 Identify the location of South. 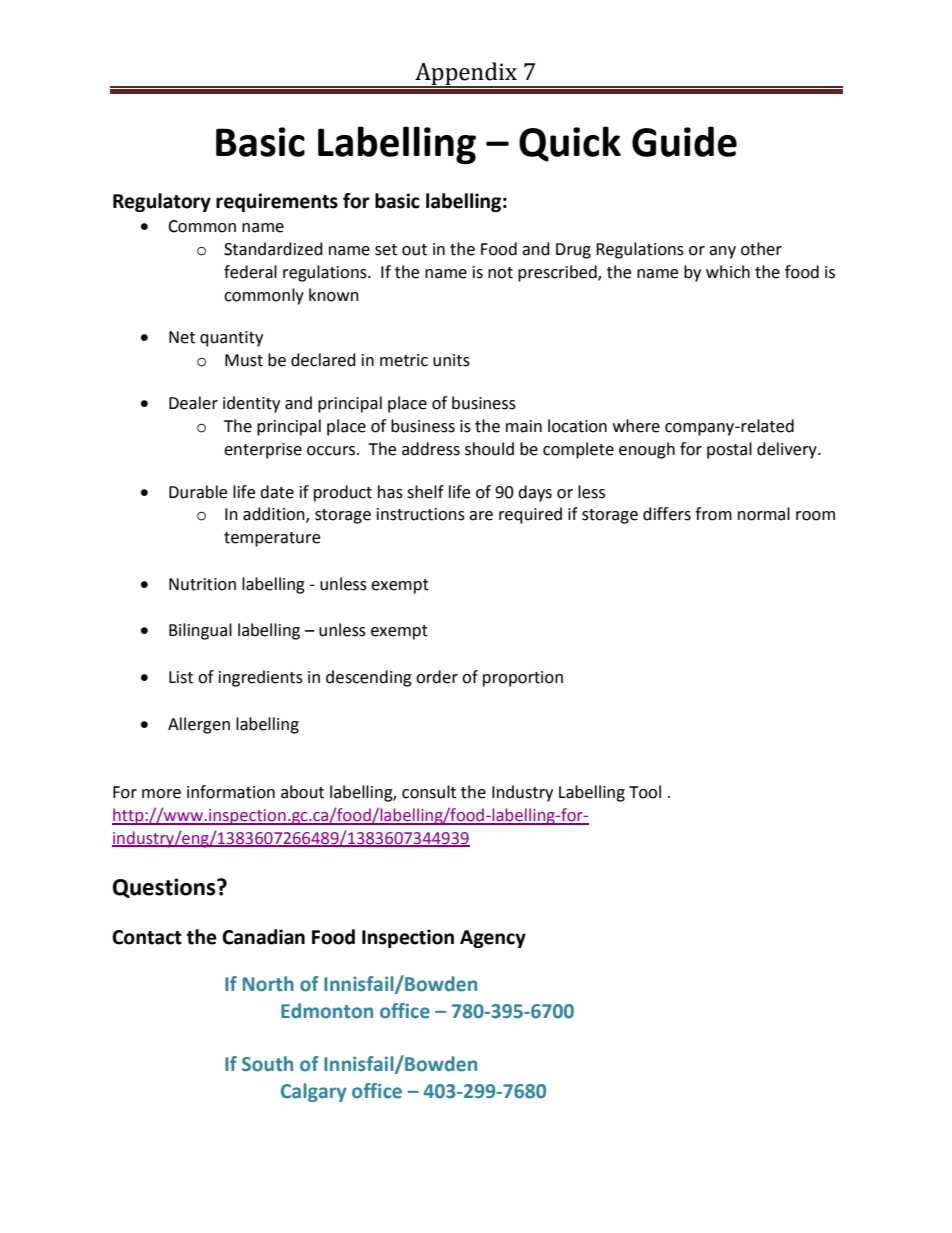
(267, 1064).
